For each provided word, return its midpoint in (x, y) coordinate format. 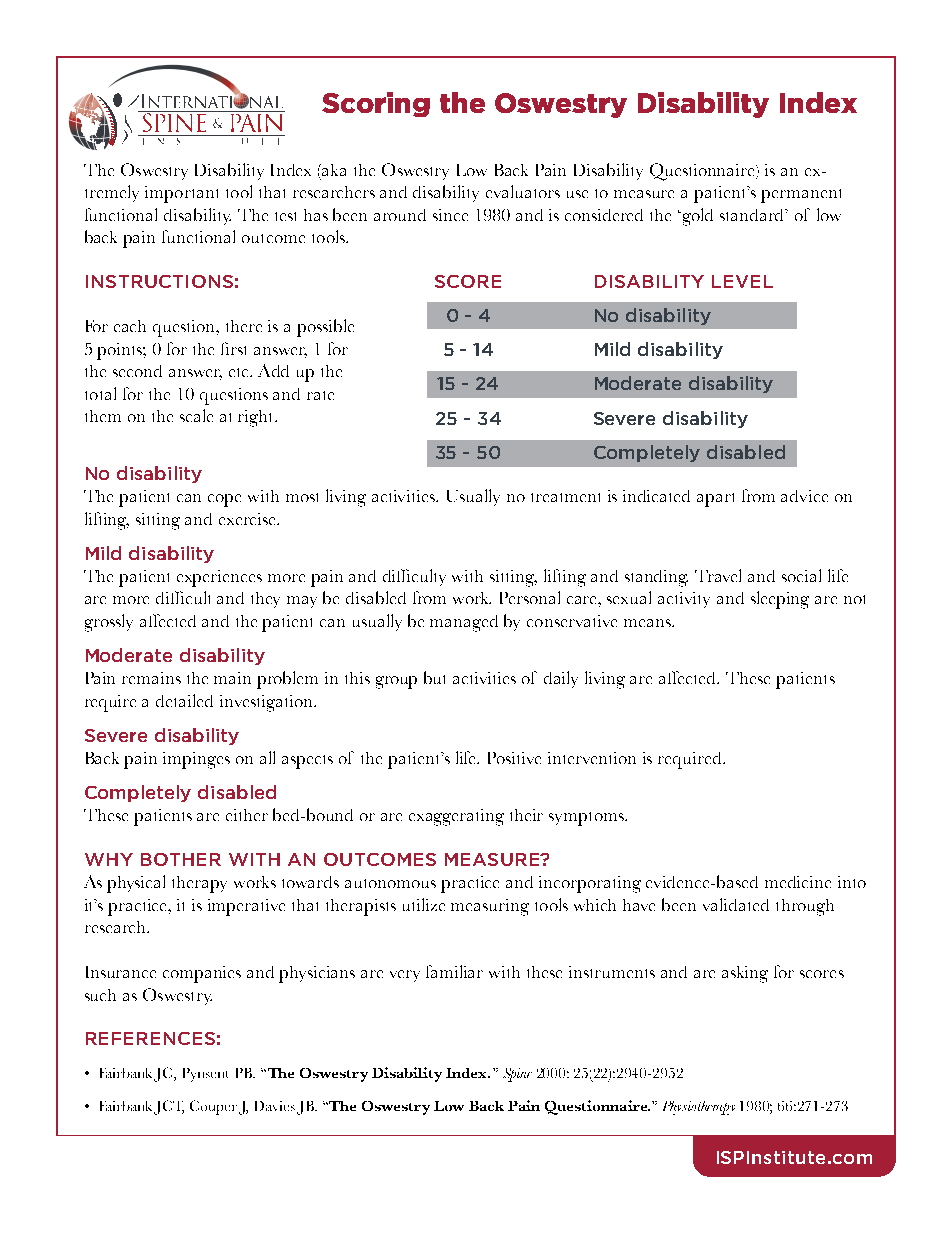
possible (325, 328)
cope (224, 500)
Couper (213, 1107)
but (434, 677)
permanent (801, 196)
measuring (490, 907)
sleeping (780, 600)
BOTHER (181, 859)
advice (804, 496)
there (244, 326)
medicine (798, 882)
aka (334, 170)
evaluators (523, 191)
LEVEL (742, 281)
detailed (184, 700)
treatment (565, 497)
